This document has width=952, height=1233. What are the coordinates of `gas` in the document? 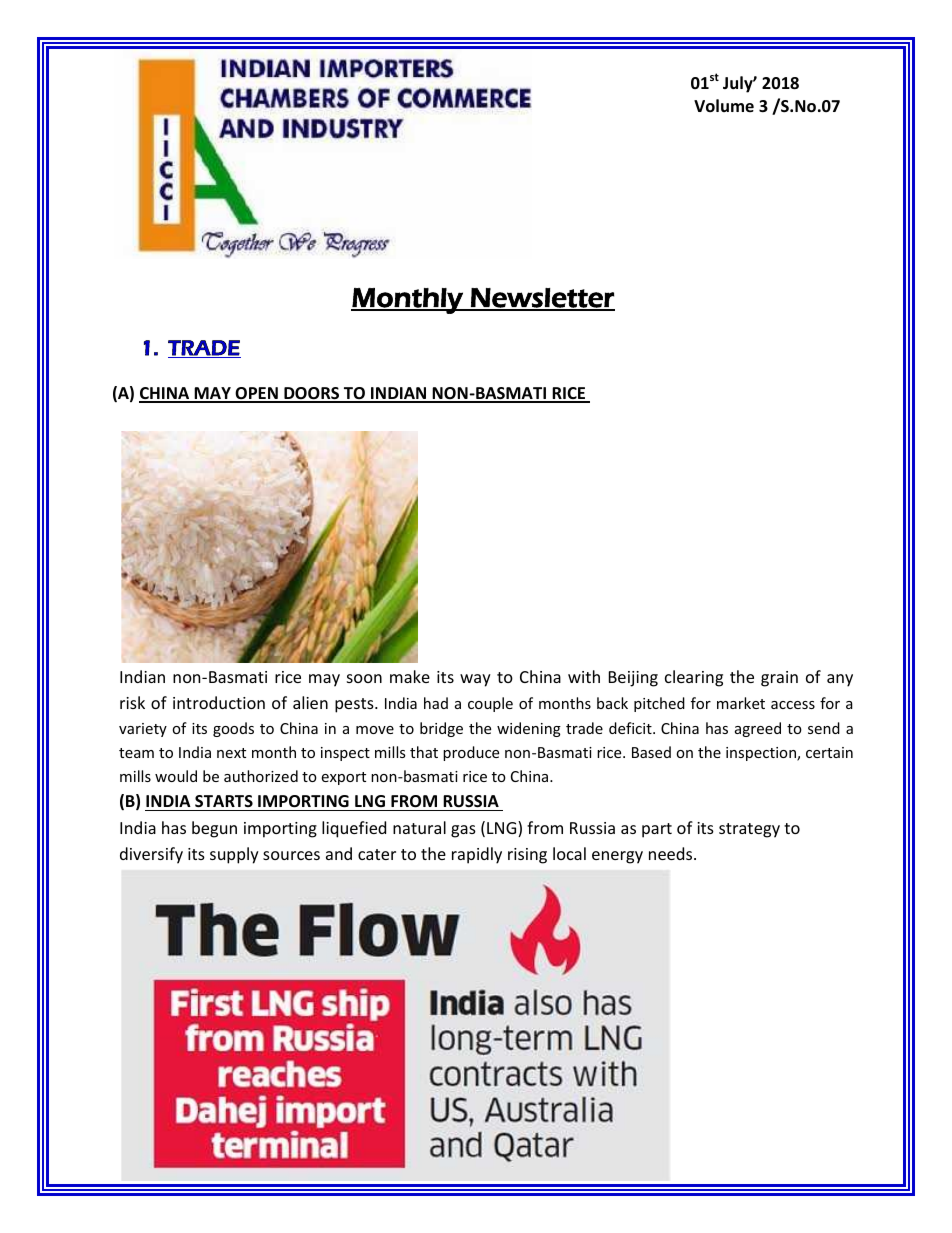 It's located at (463, 831).
